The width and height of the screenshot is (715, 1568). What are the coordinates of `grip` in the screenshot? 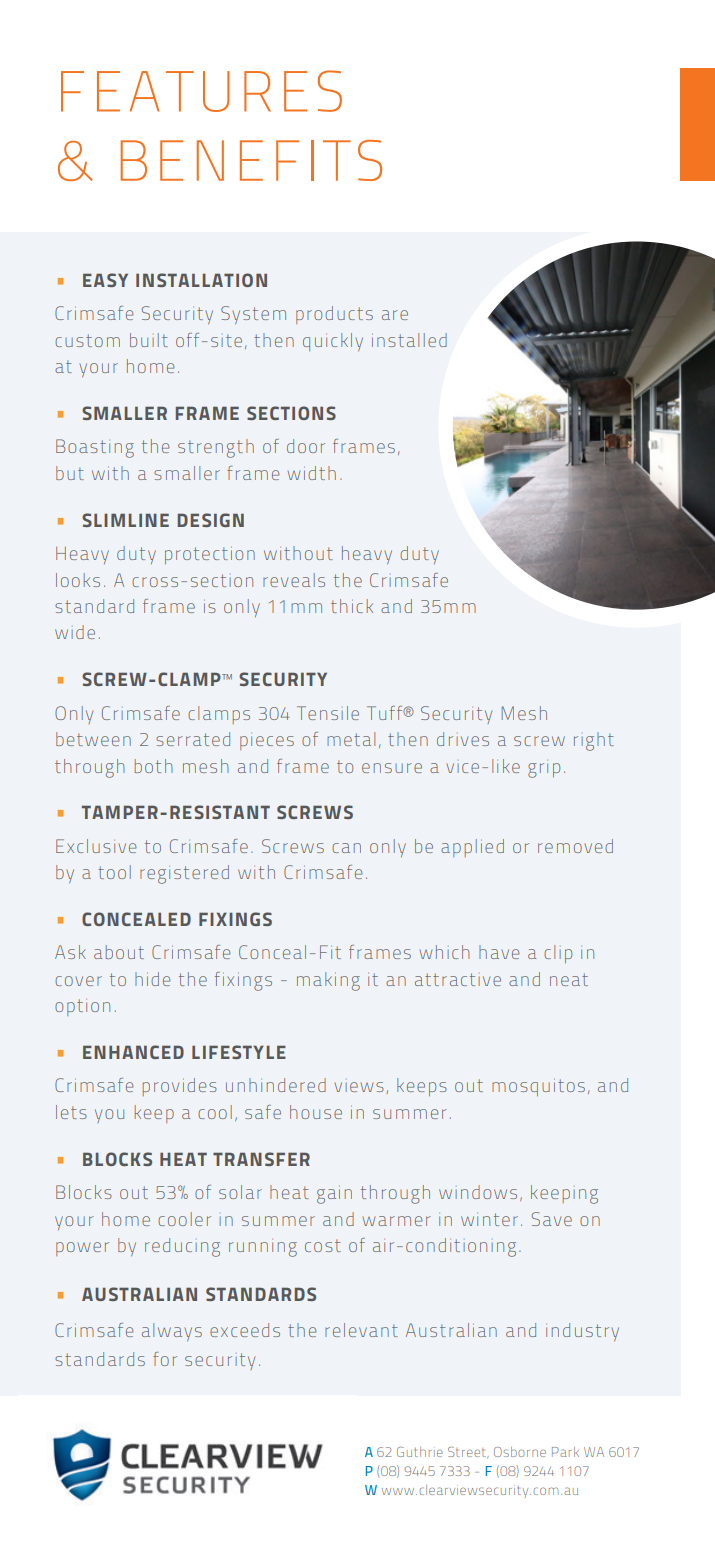 It's located at (544, 769).
